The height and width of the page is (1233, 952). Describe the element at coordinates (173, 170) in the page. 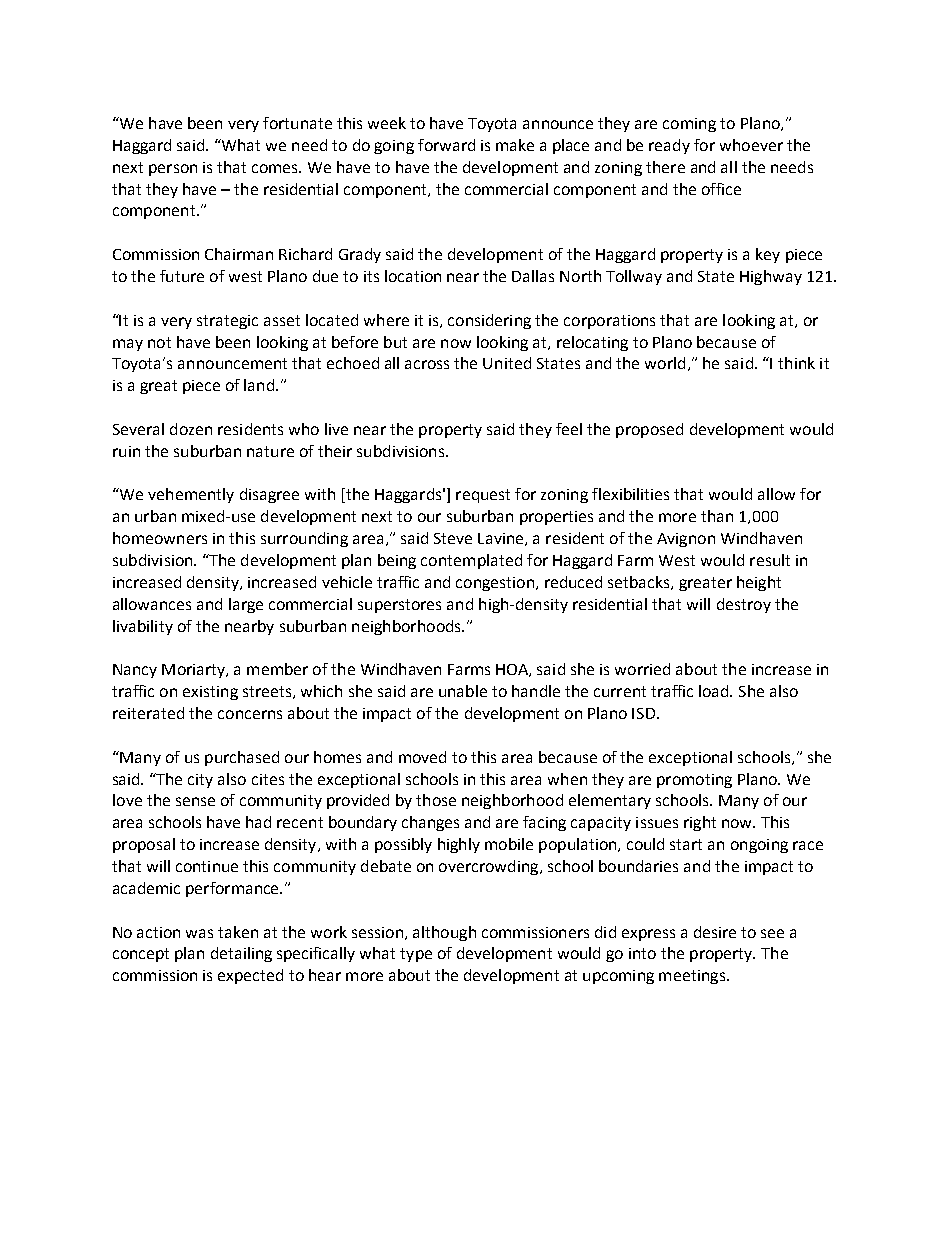

I see `person` at that location.
